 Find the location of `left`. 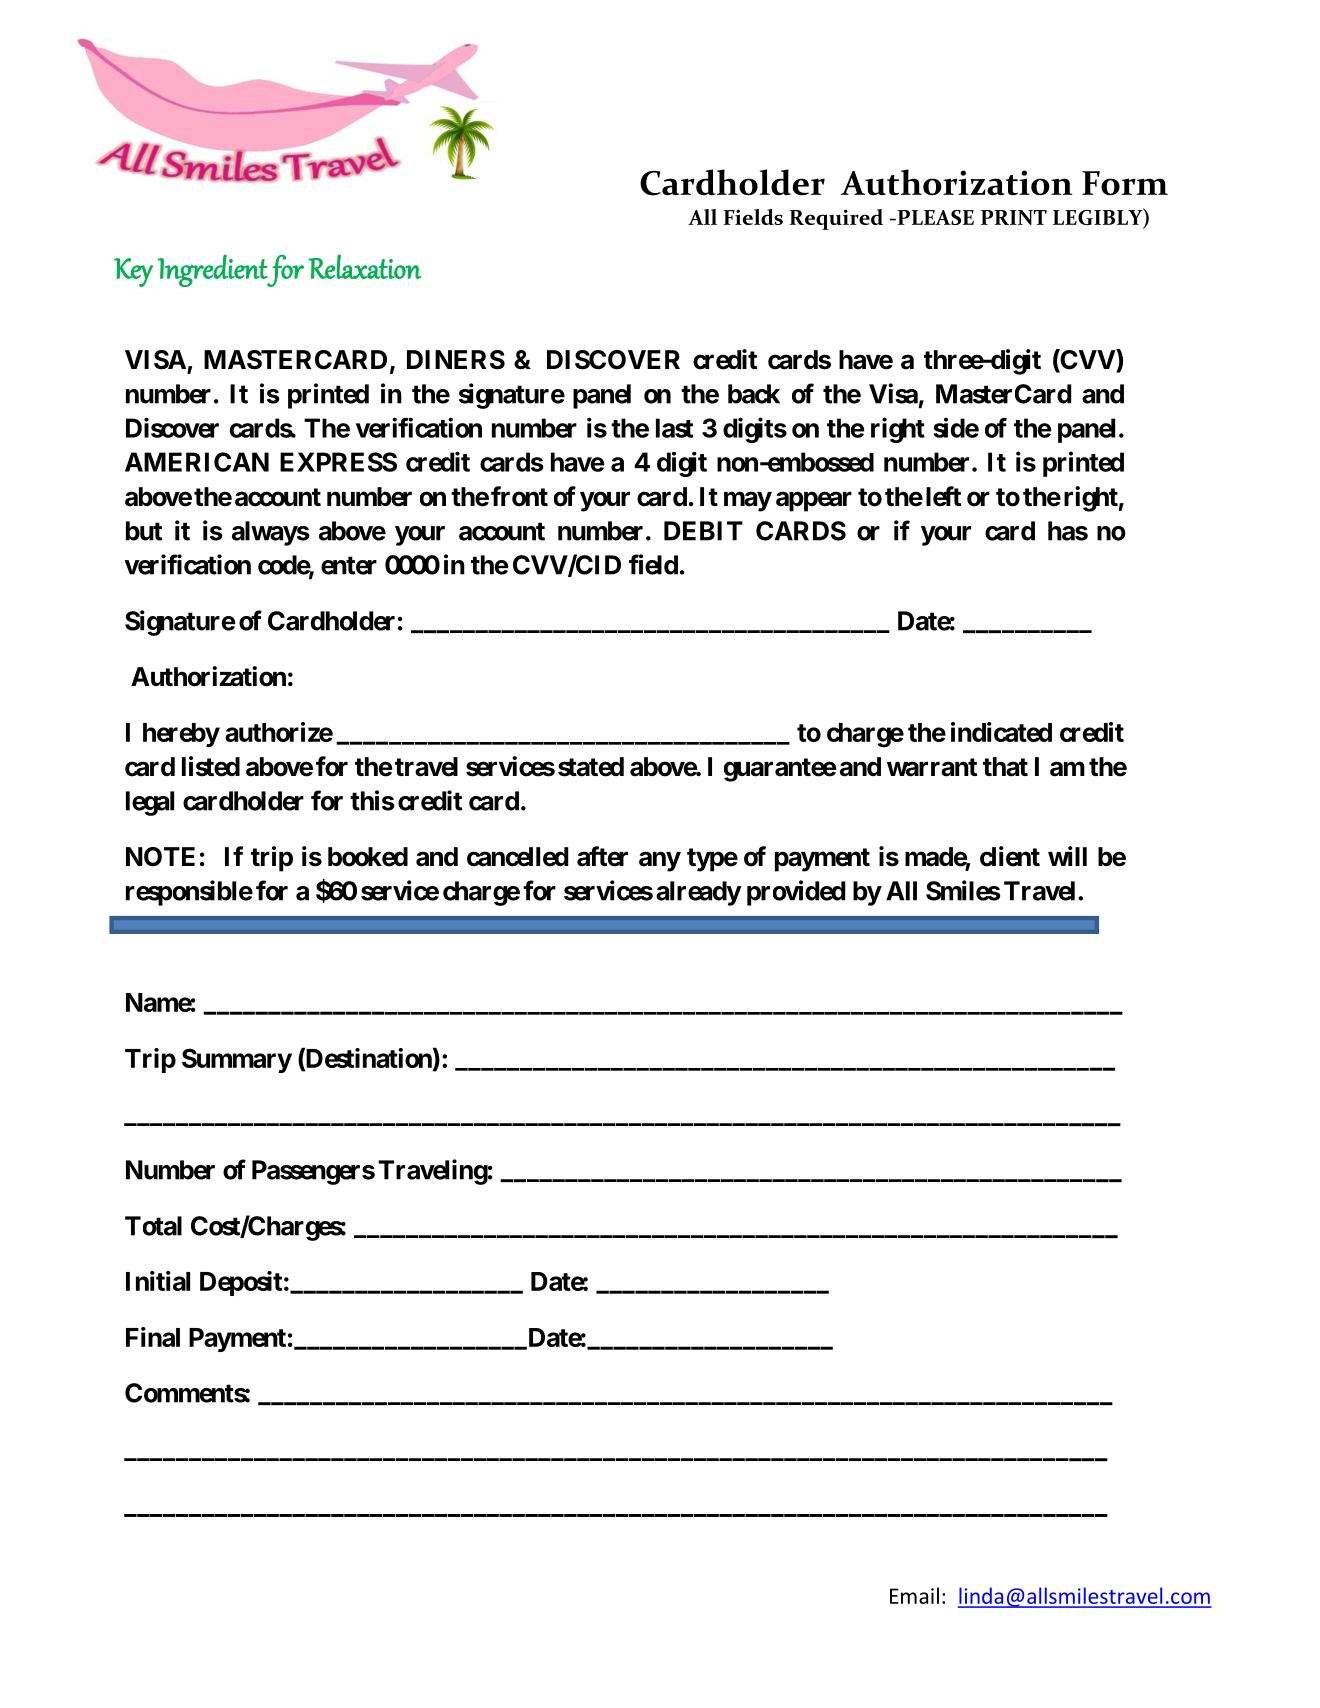

left is located at coordinates (943, 496).
